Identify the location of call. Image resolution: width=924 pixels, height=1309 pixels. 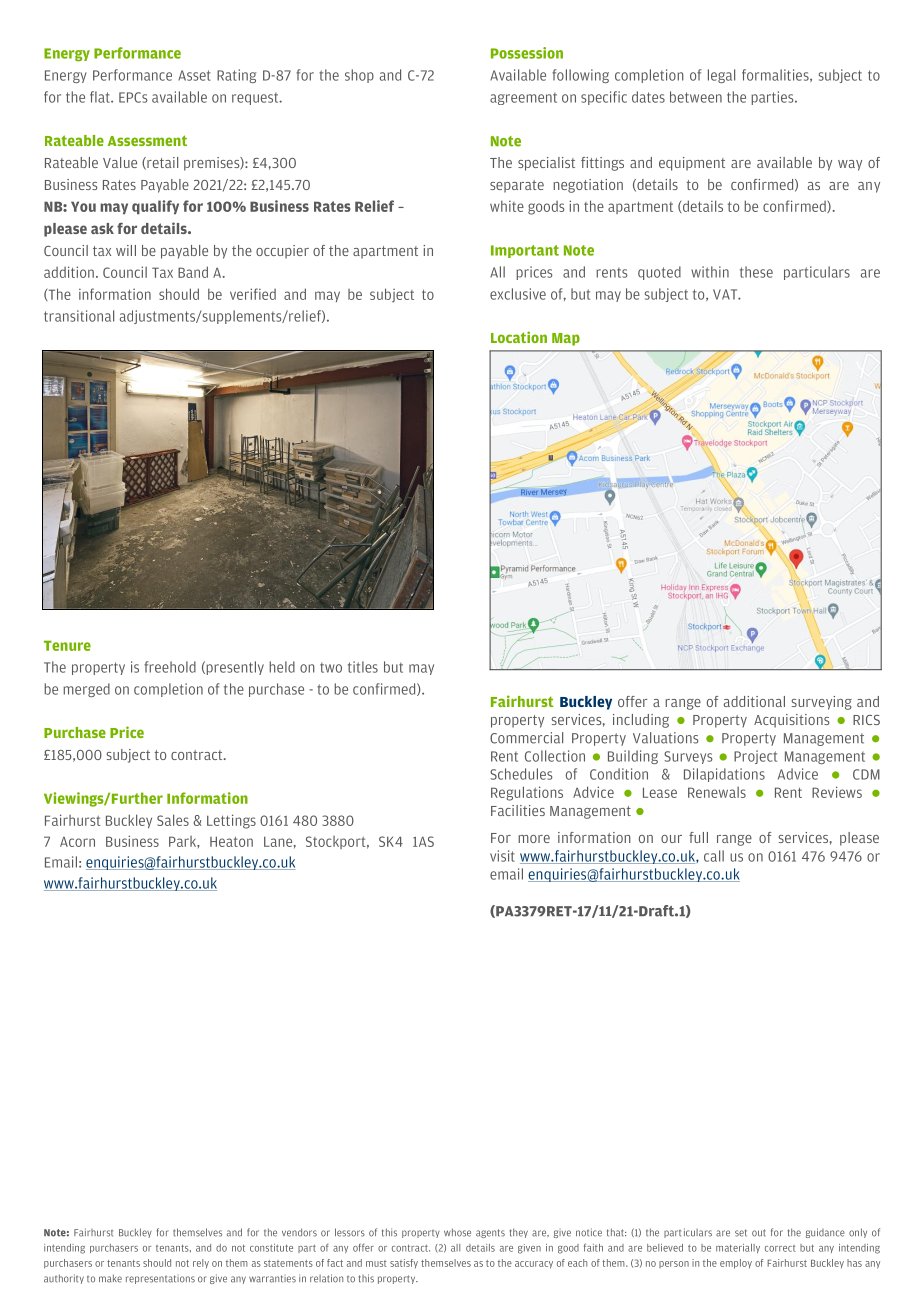
(714, 856).
